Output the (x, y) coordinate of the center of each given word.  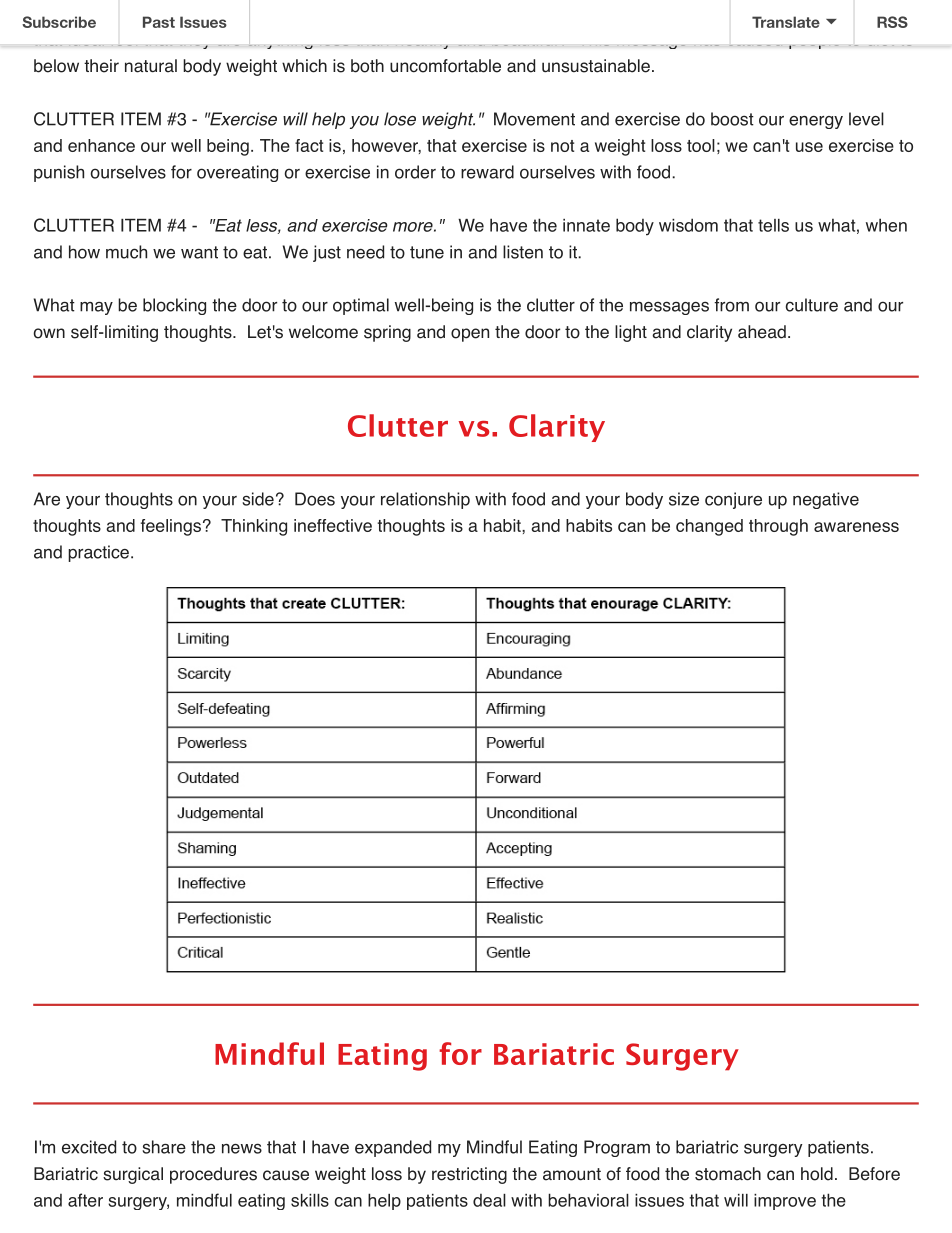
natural (151, 66)
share (164, 1147)
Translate (786, 22)
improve (785, 1202)
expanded (393, 1148)
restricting (469, 1175)
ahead (762, 332)
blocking (174, 306)
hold (817, 1174)
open (470, 335)
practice (98, 553)
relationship (425, 500)
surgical (133, 1175)
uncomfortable (445, 66)
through (778, 527)
